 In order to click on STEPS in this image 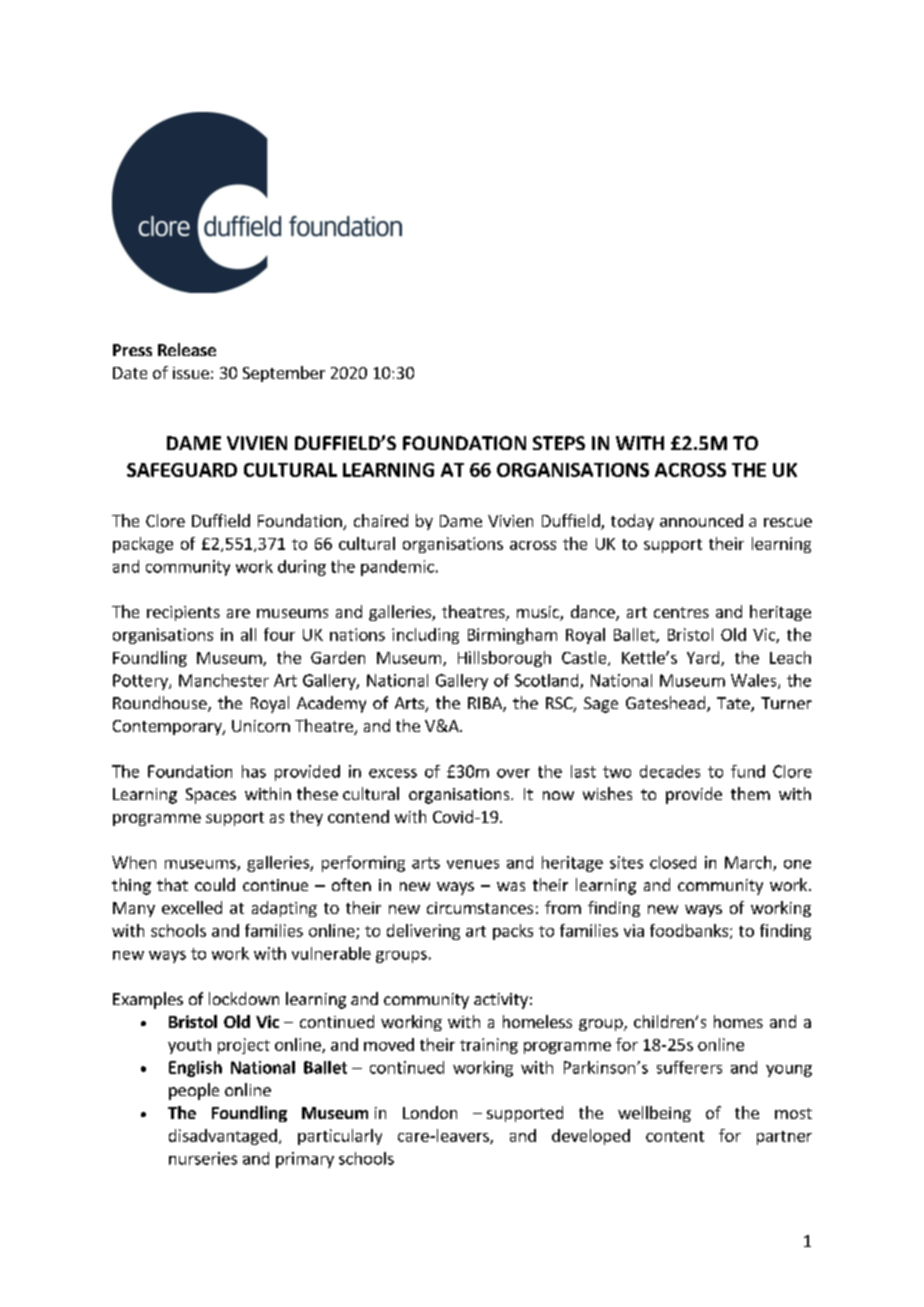, I will do `click(559, 443)`.
